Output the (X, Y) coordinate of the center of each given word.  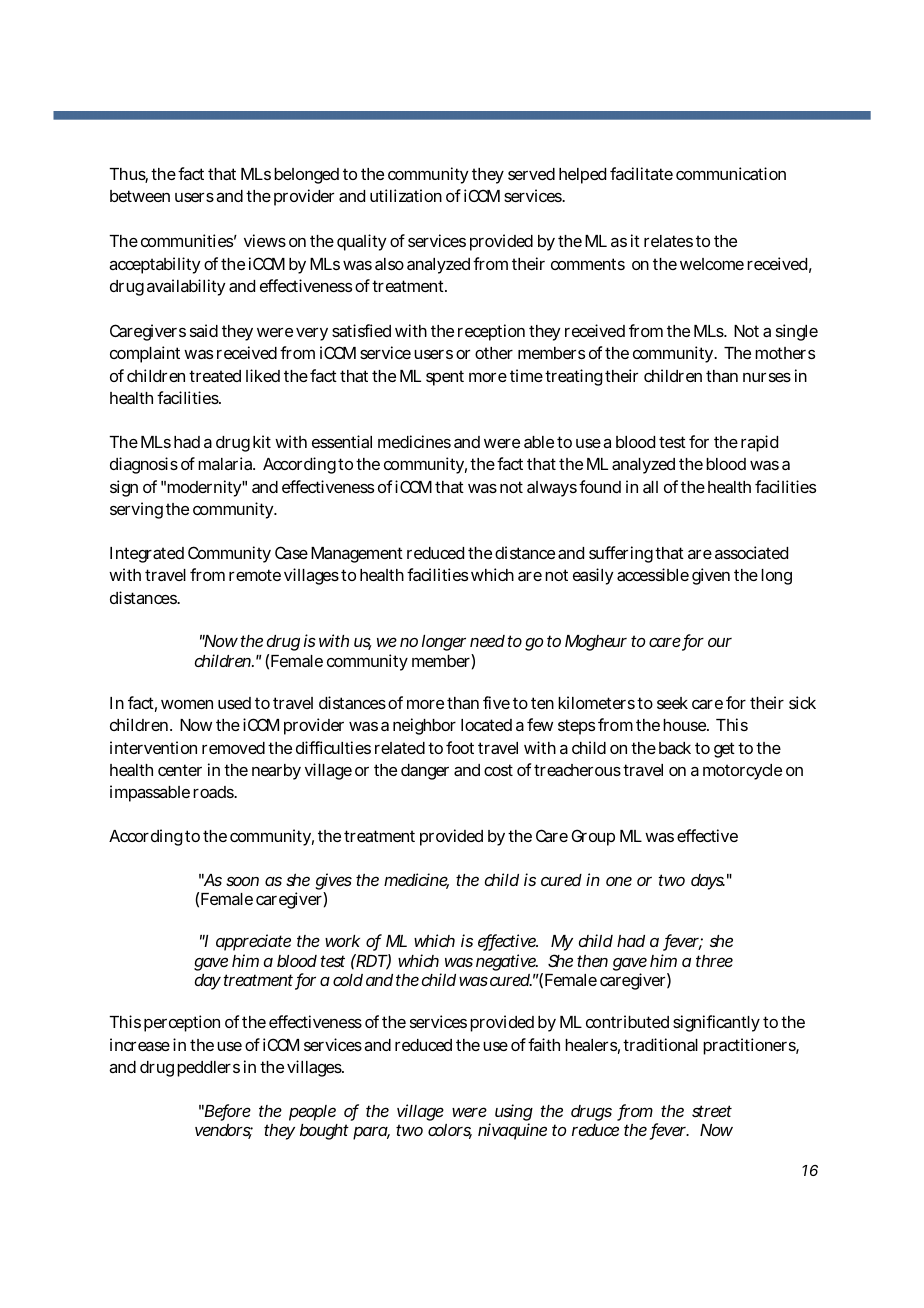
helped (582, 176)
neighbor (424, 726)
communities (187, 240)
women (187, 704)
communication (731, 173)
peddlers (208, 1069)
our (720, 642)
